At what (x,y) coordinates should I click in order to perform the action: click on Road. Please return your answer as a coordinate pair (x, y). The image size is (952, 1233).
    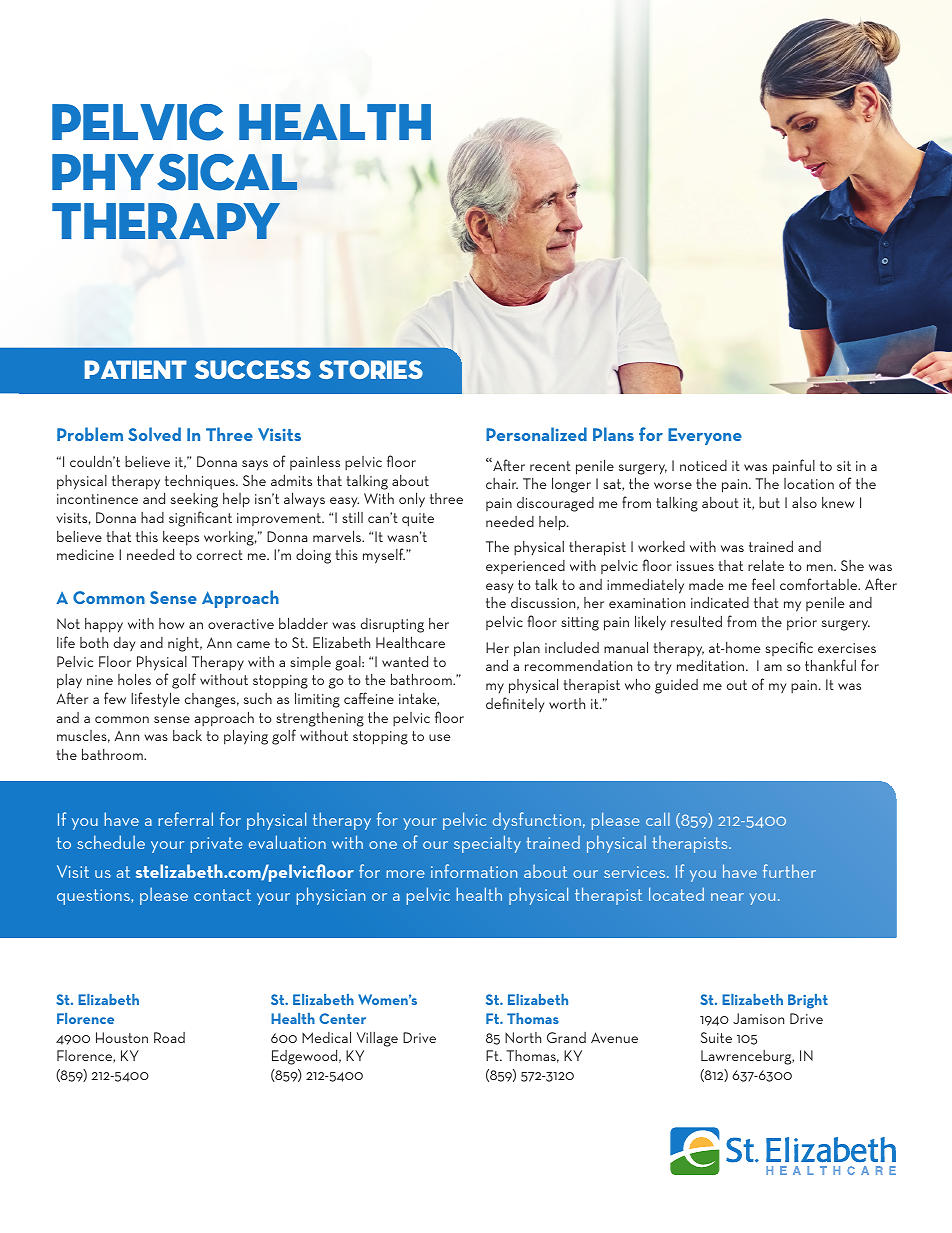
    Looking at the image, I should click on (169, 1037).
